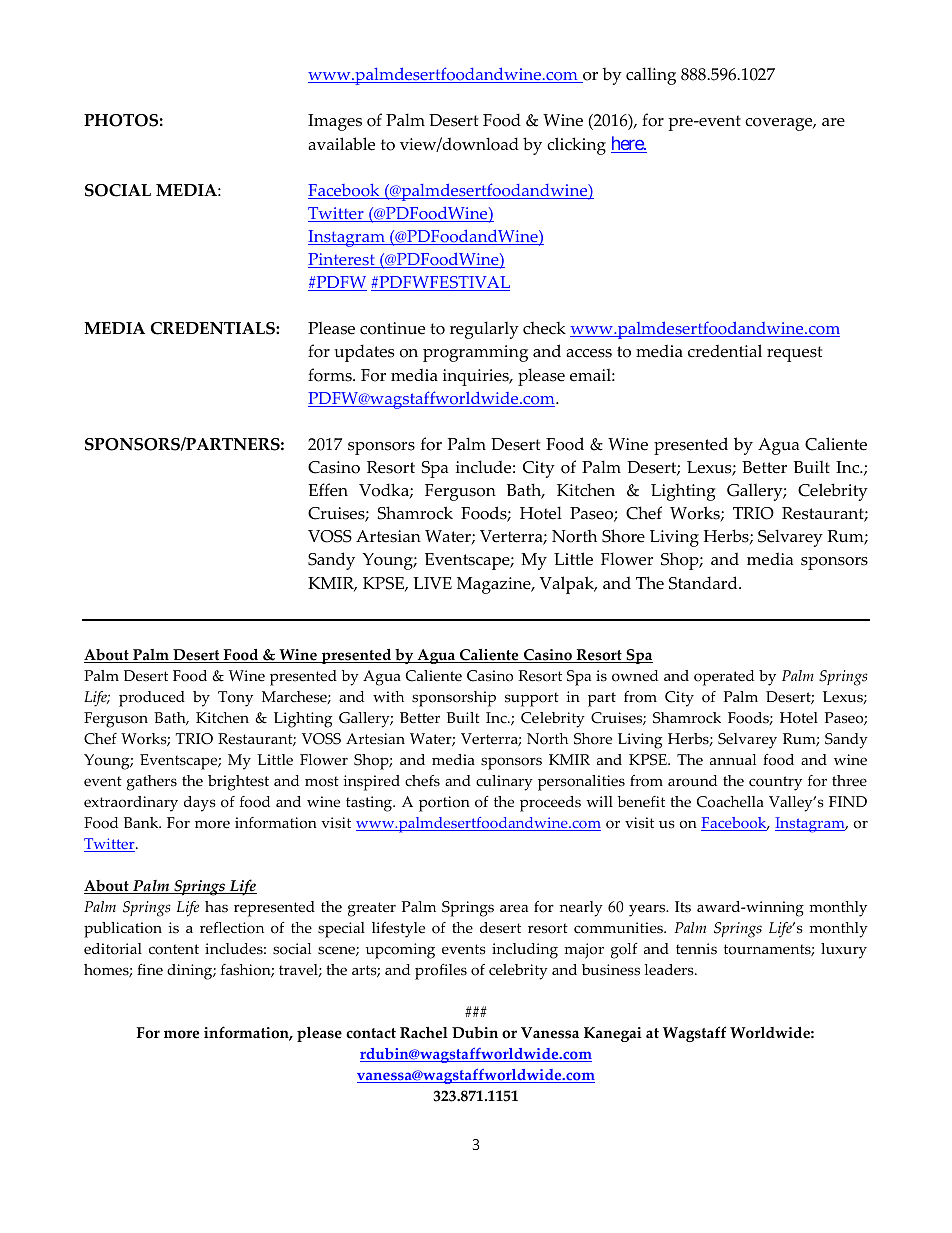 This screenshot has width=952, height=1233. I want to click on leaders, so click(670, 970).
